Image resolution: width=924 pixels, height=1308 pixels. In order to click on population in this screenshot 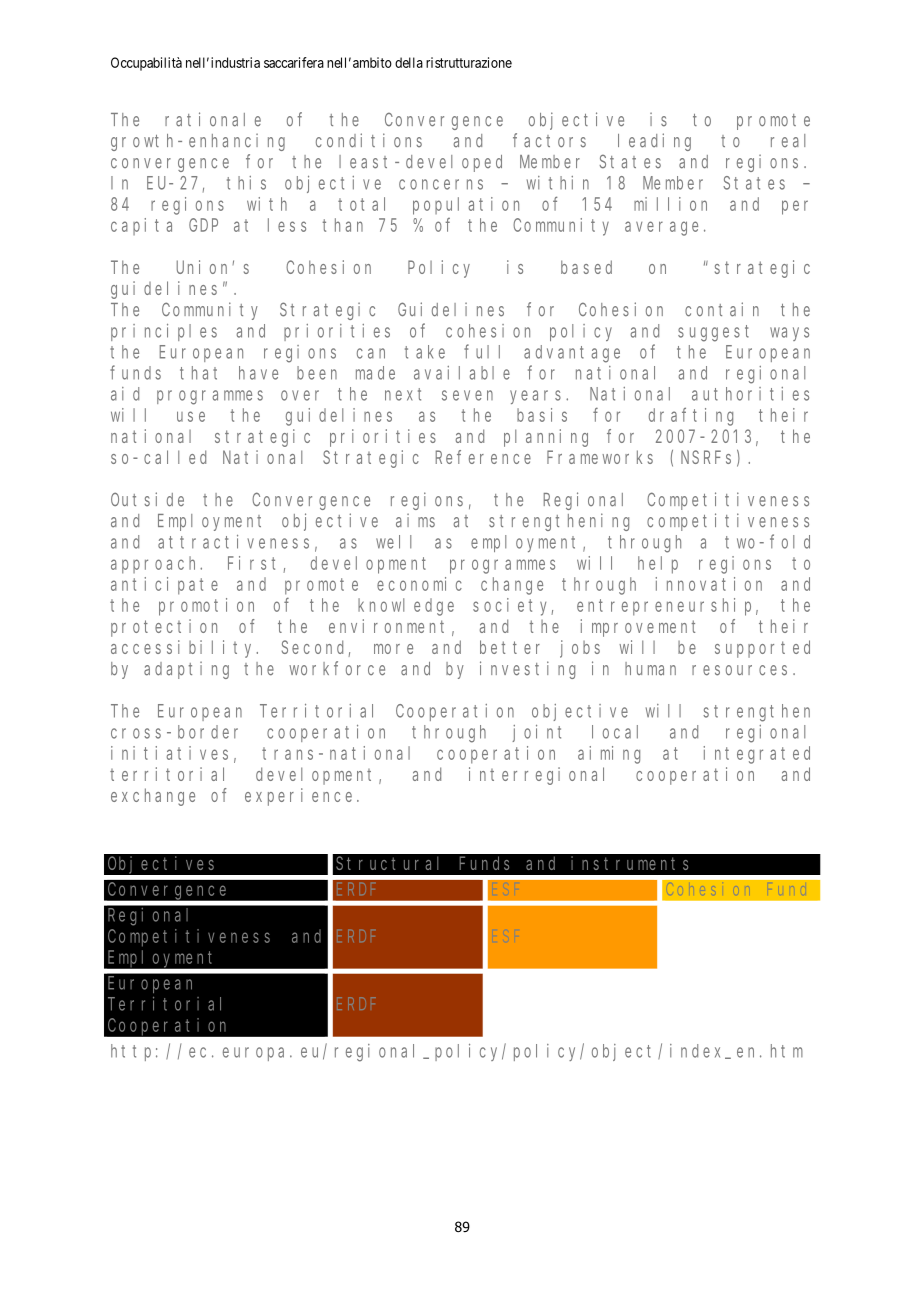, I will do `click(466, 206)`.
